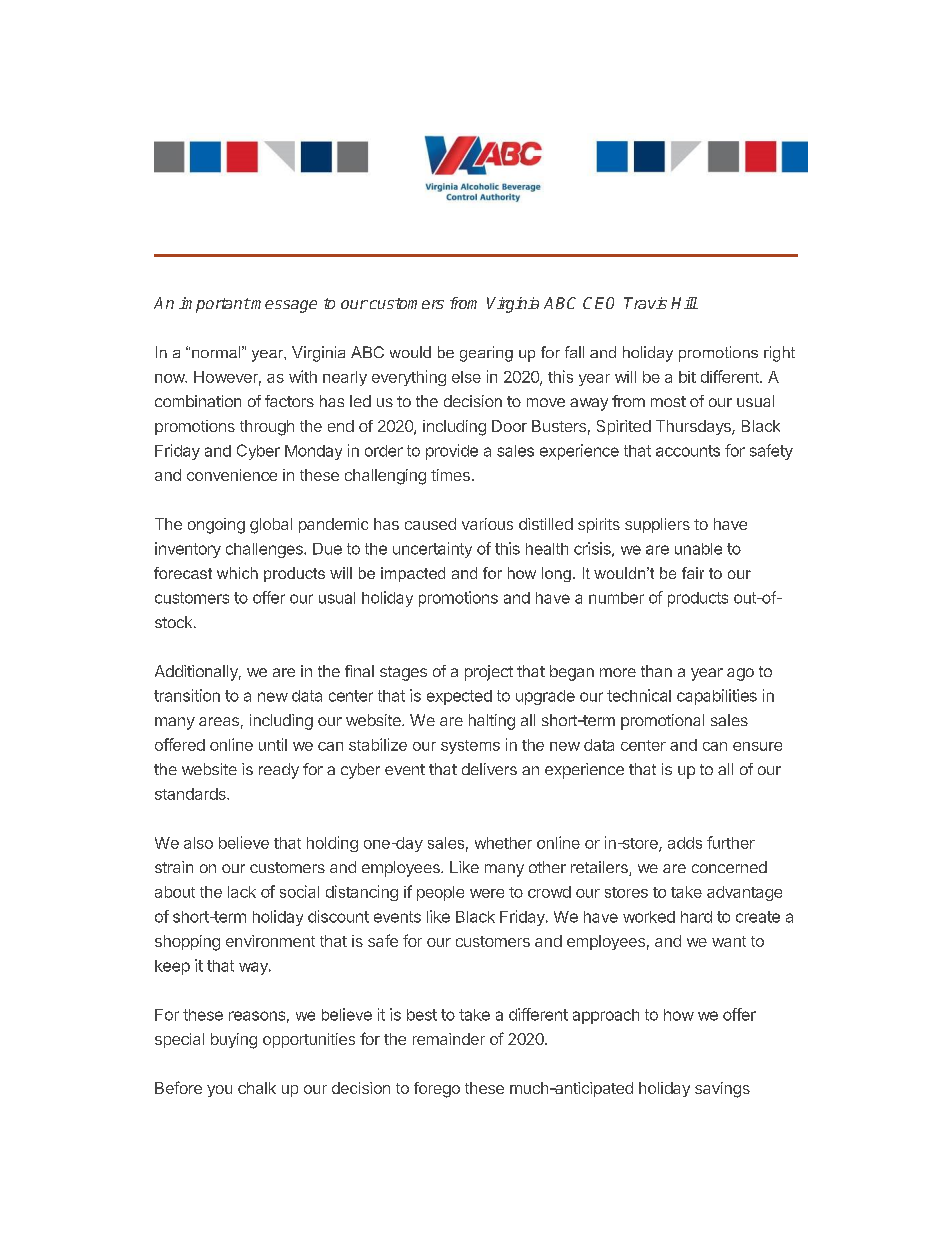 This image has height=1233, width=952. What do you see at coordinates (486, 354) in the image?
I see `gearing` at bounding box center [486, 354].
